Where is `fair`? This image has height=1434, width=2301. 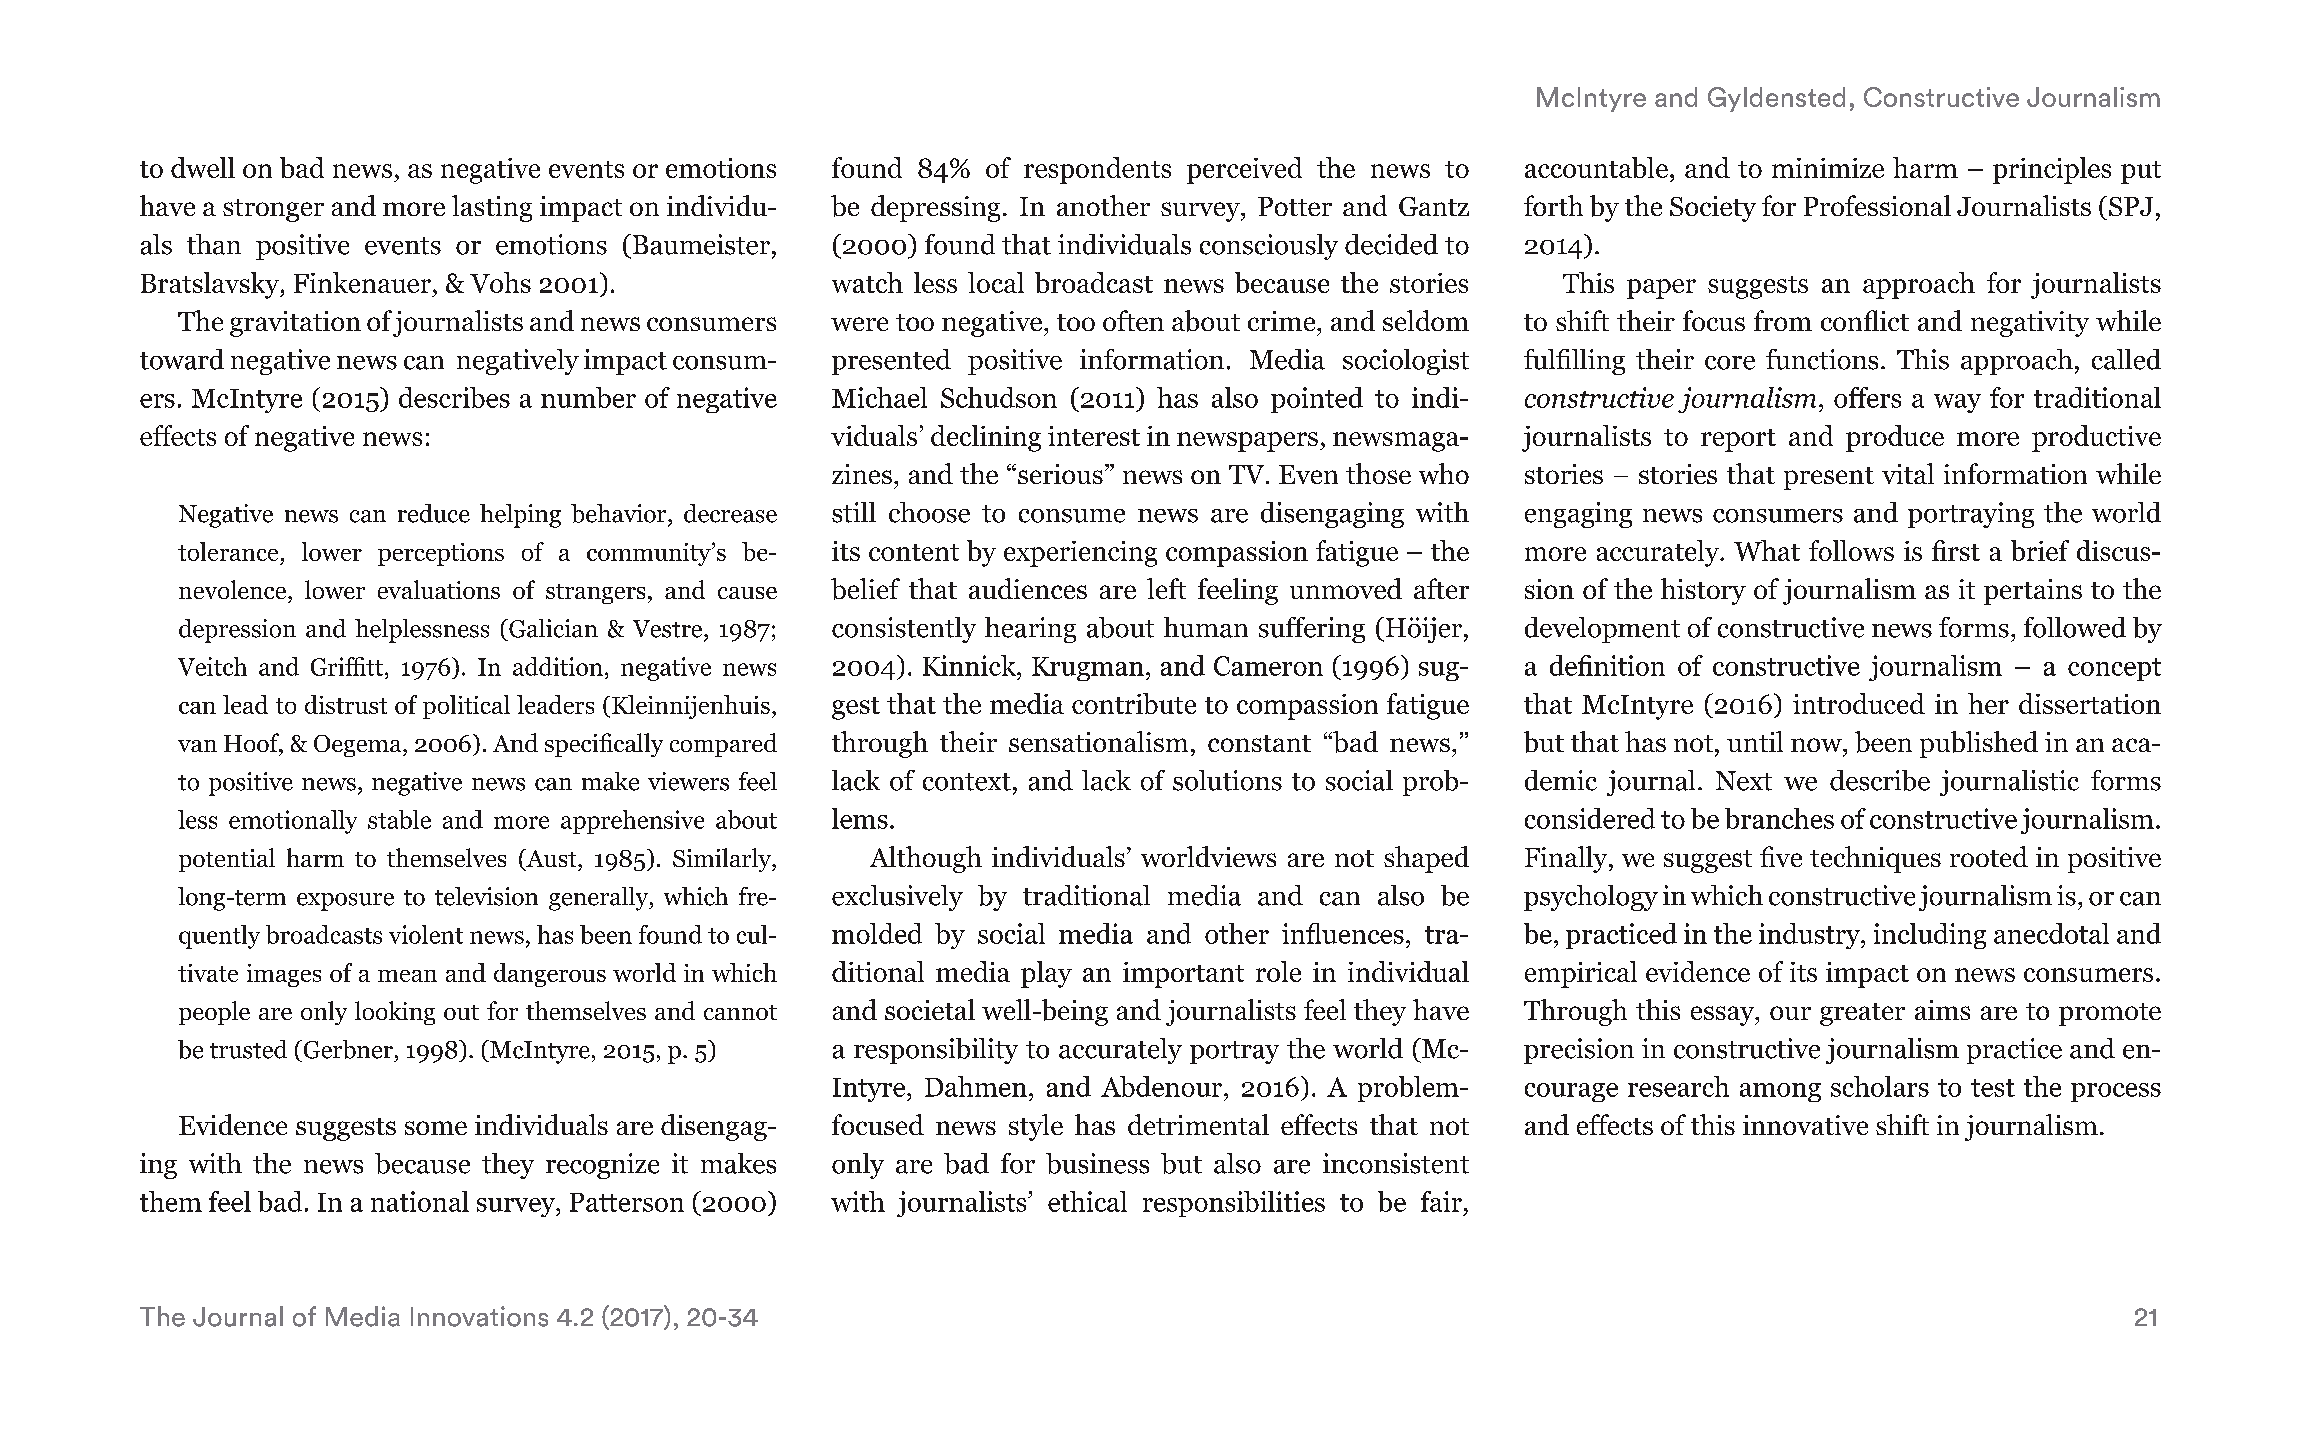
fair is located at coordinates (1441, 1201).
